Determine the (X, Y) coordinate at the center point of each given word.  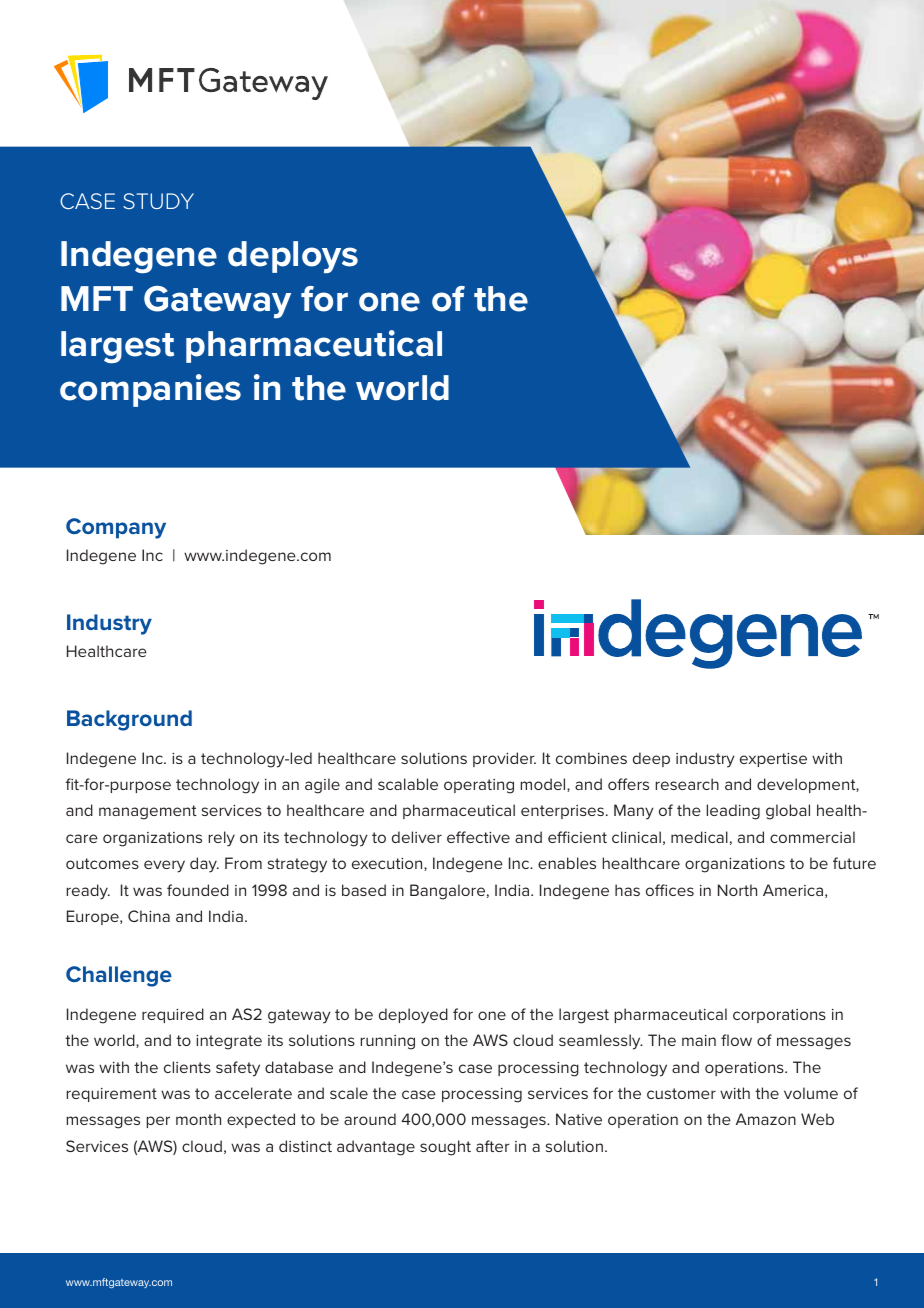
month (198, 1119)
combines (591, 758)
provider (504, 759)
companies (150, 390)
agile (322, 786)
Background (129, 720)
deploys (293, 257)
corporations (779, 1016)
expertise (773, 760)
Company (116, 528)
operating (479, 786)
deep (651, 759)
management (148, 812)
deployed (413, 1016)
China (149, 916)
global (788, 812)
